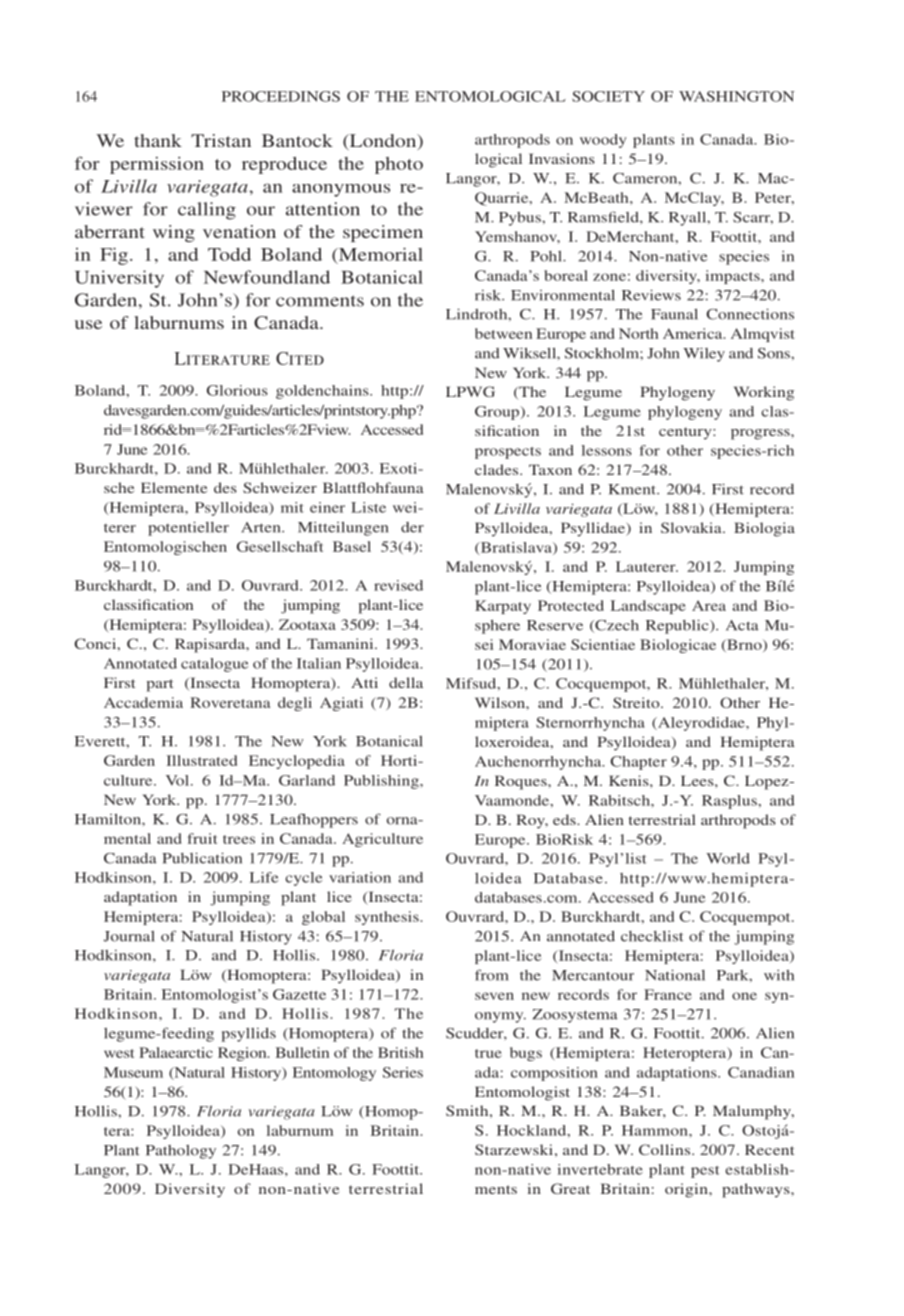 The width and height of the document is (904, 1316). Describe the element at coordinates (215, 665) in the document. I see `catalogue` at that location.
